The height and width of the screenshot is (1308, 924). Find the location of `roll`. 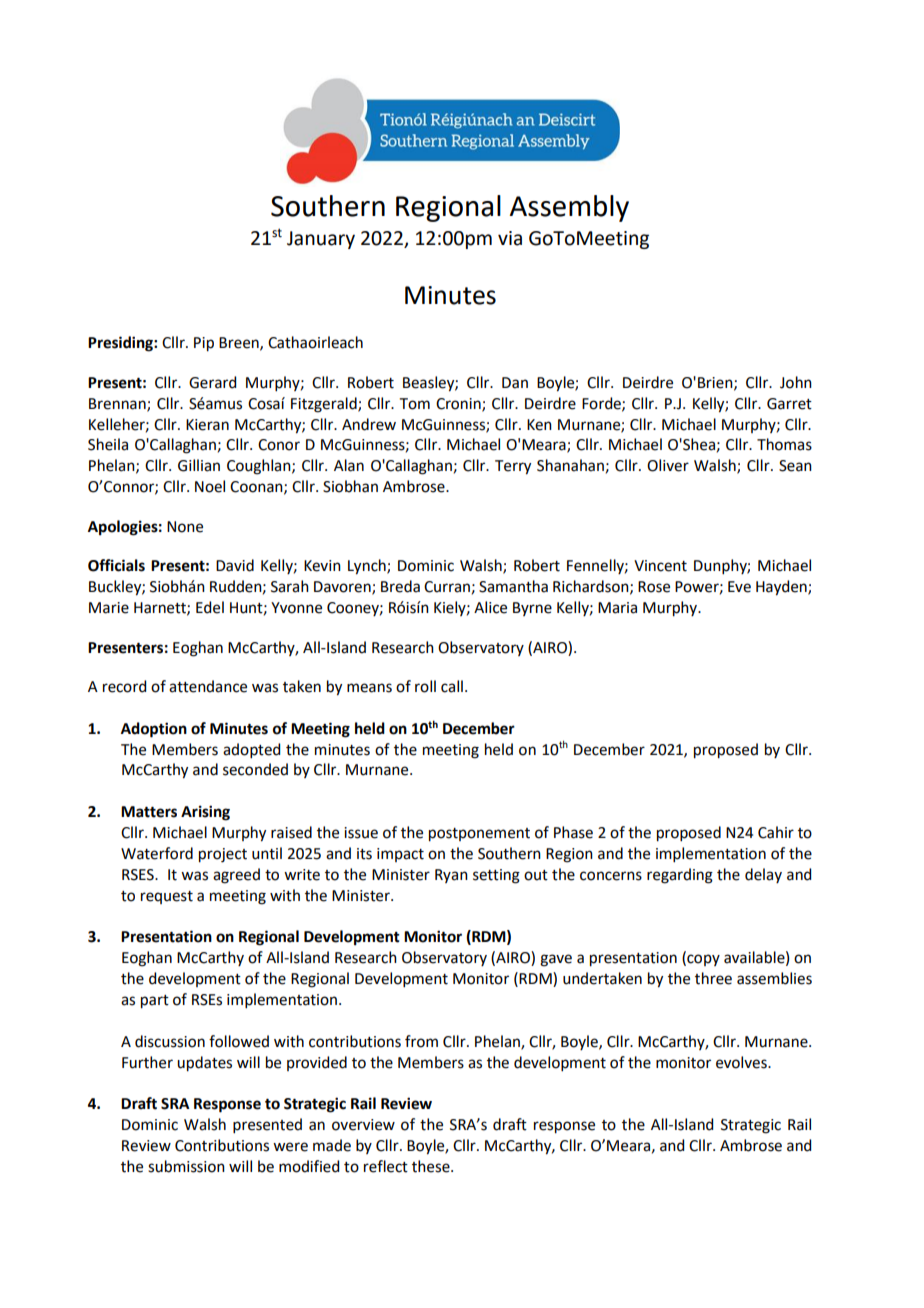

roll is located at coordinates (425, 686).
